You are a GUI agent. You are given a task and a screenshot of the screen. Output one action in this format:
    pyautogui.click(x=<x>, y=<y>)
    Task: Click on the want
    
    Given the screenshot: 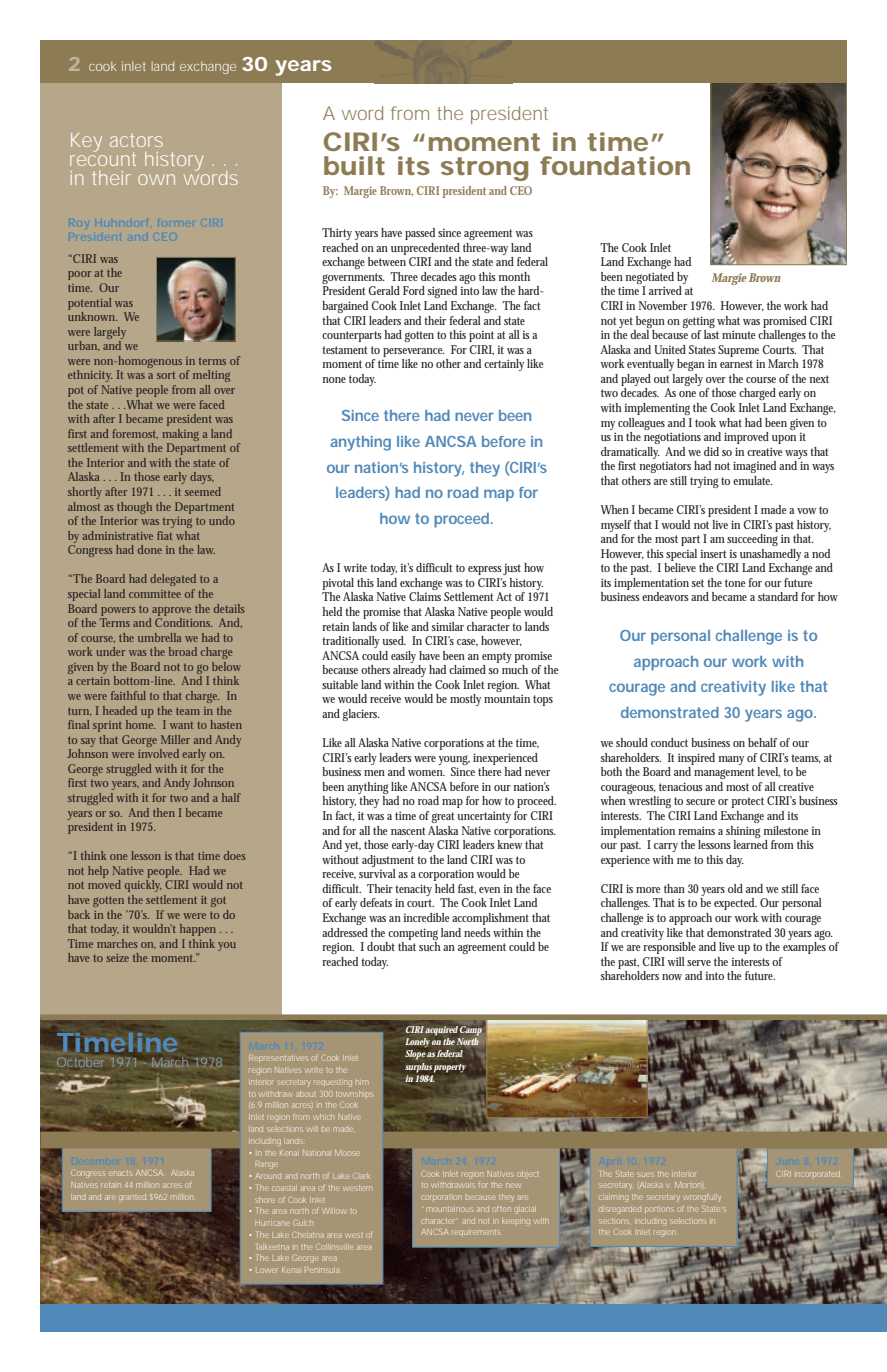 What is the action you would take?
    pyautogui.click(x=181, y=725)
